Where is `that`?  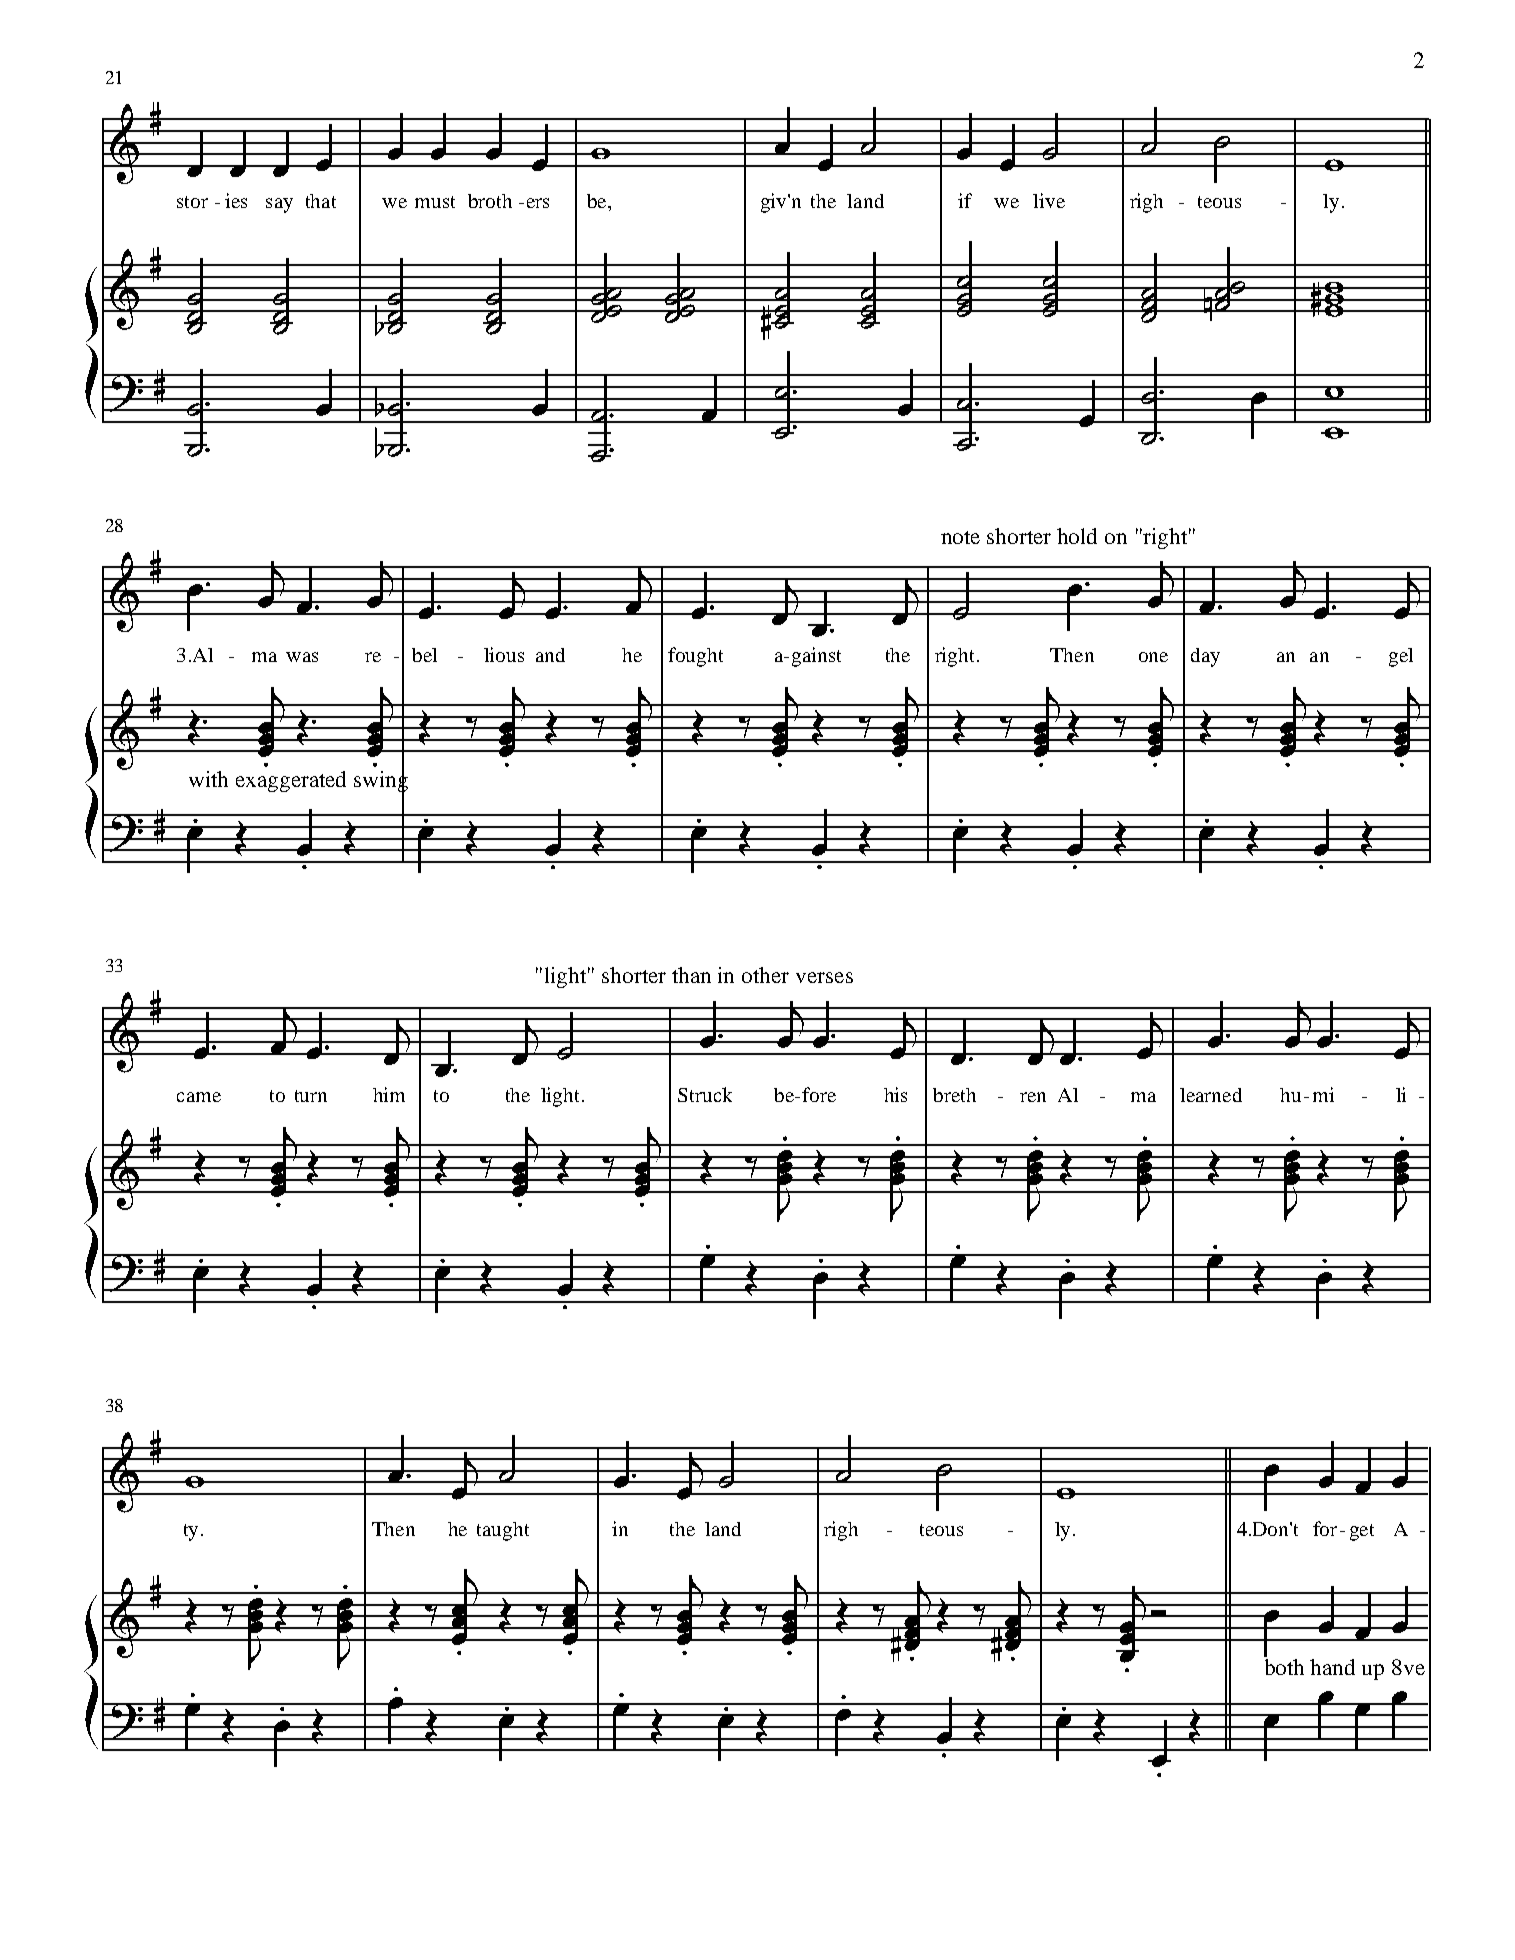
that is located at coordinates (321, 201).
